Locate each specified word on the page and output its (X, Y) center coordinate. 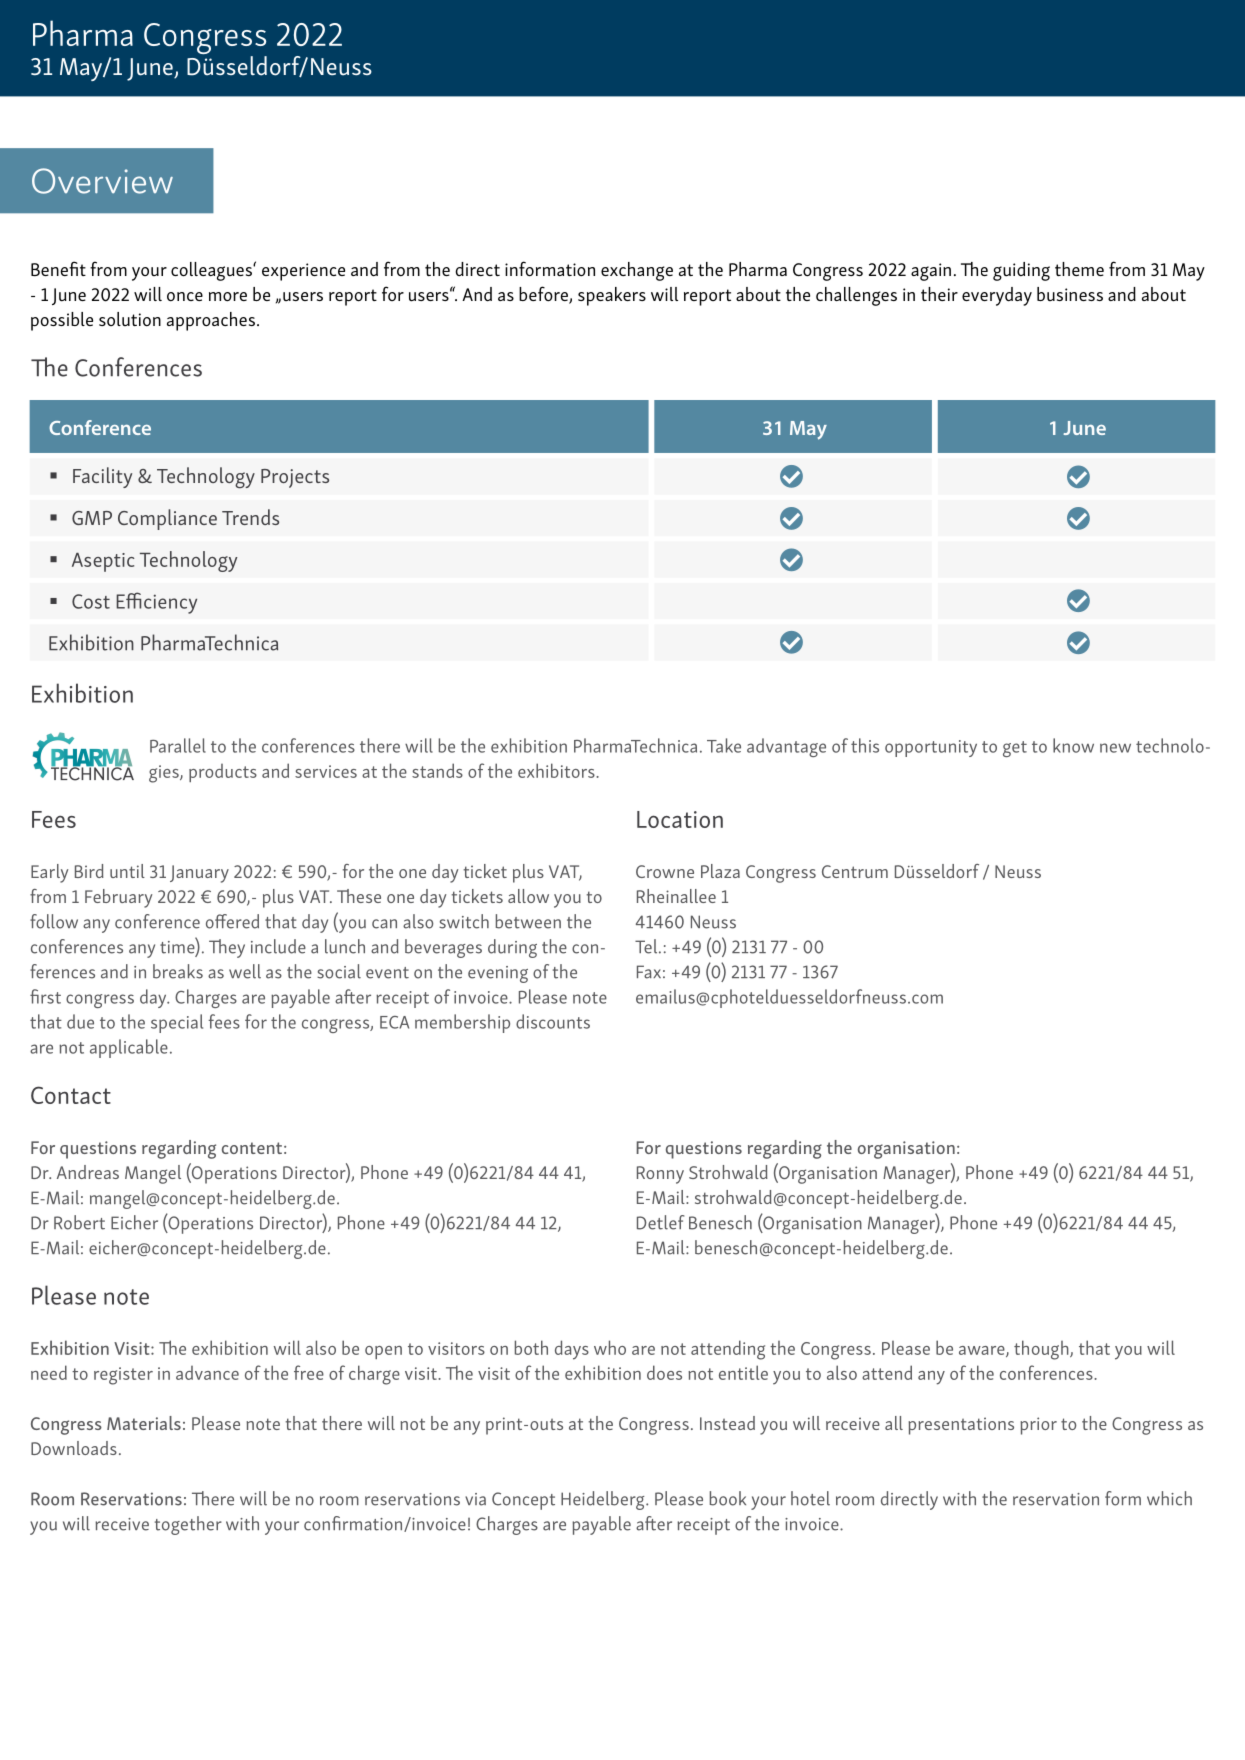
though (1042, 1350)
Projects (295, 478)
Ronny (660, 1175)
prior (1038, 1426)
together (188, 1525)
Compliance (167, 519)
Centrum (855, 871)
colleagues (212, 271)
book (728, 1498)
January (199, 874)
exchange (637, 271)
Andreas (88, 1172)
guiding (1021, 271)
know (1073, 745)
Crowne (665, 871)
